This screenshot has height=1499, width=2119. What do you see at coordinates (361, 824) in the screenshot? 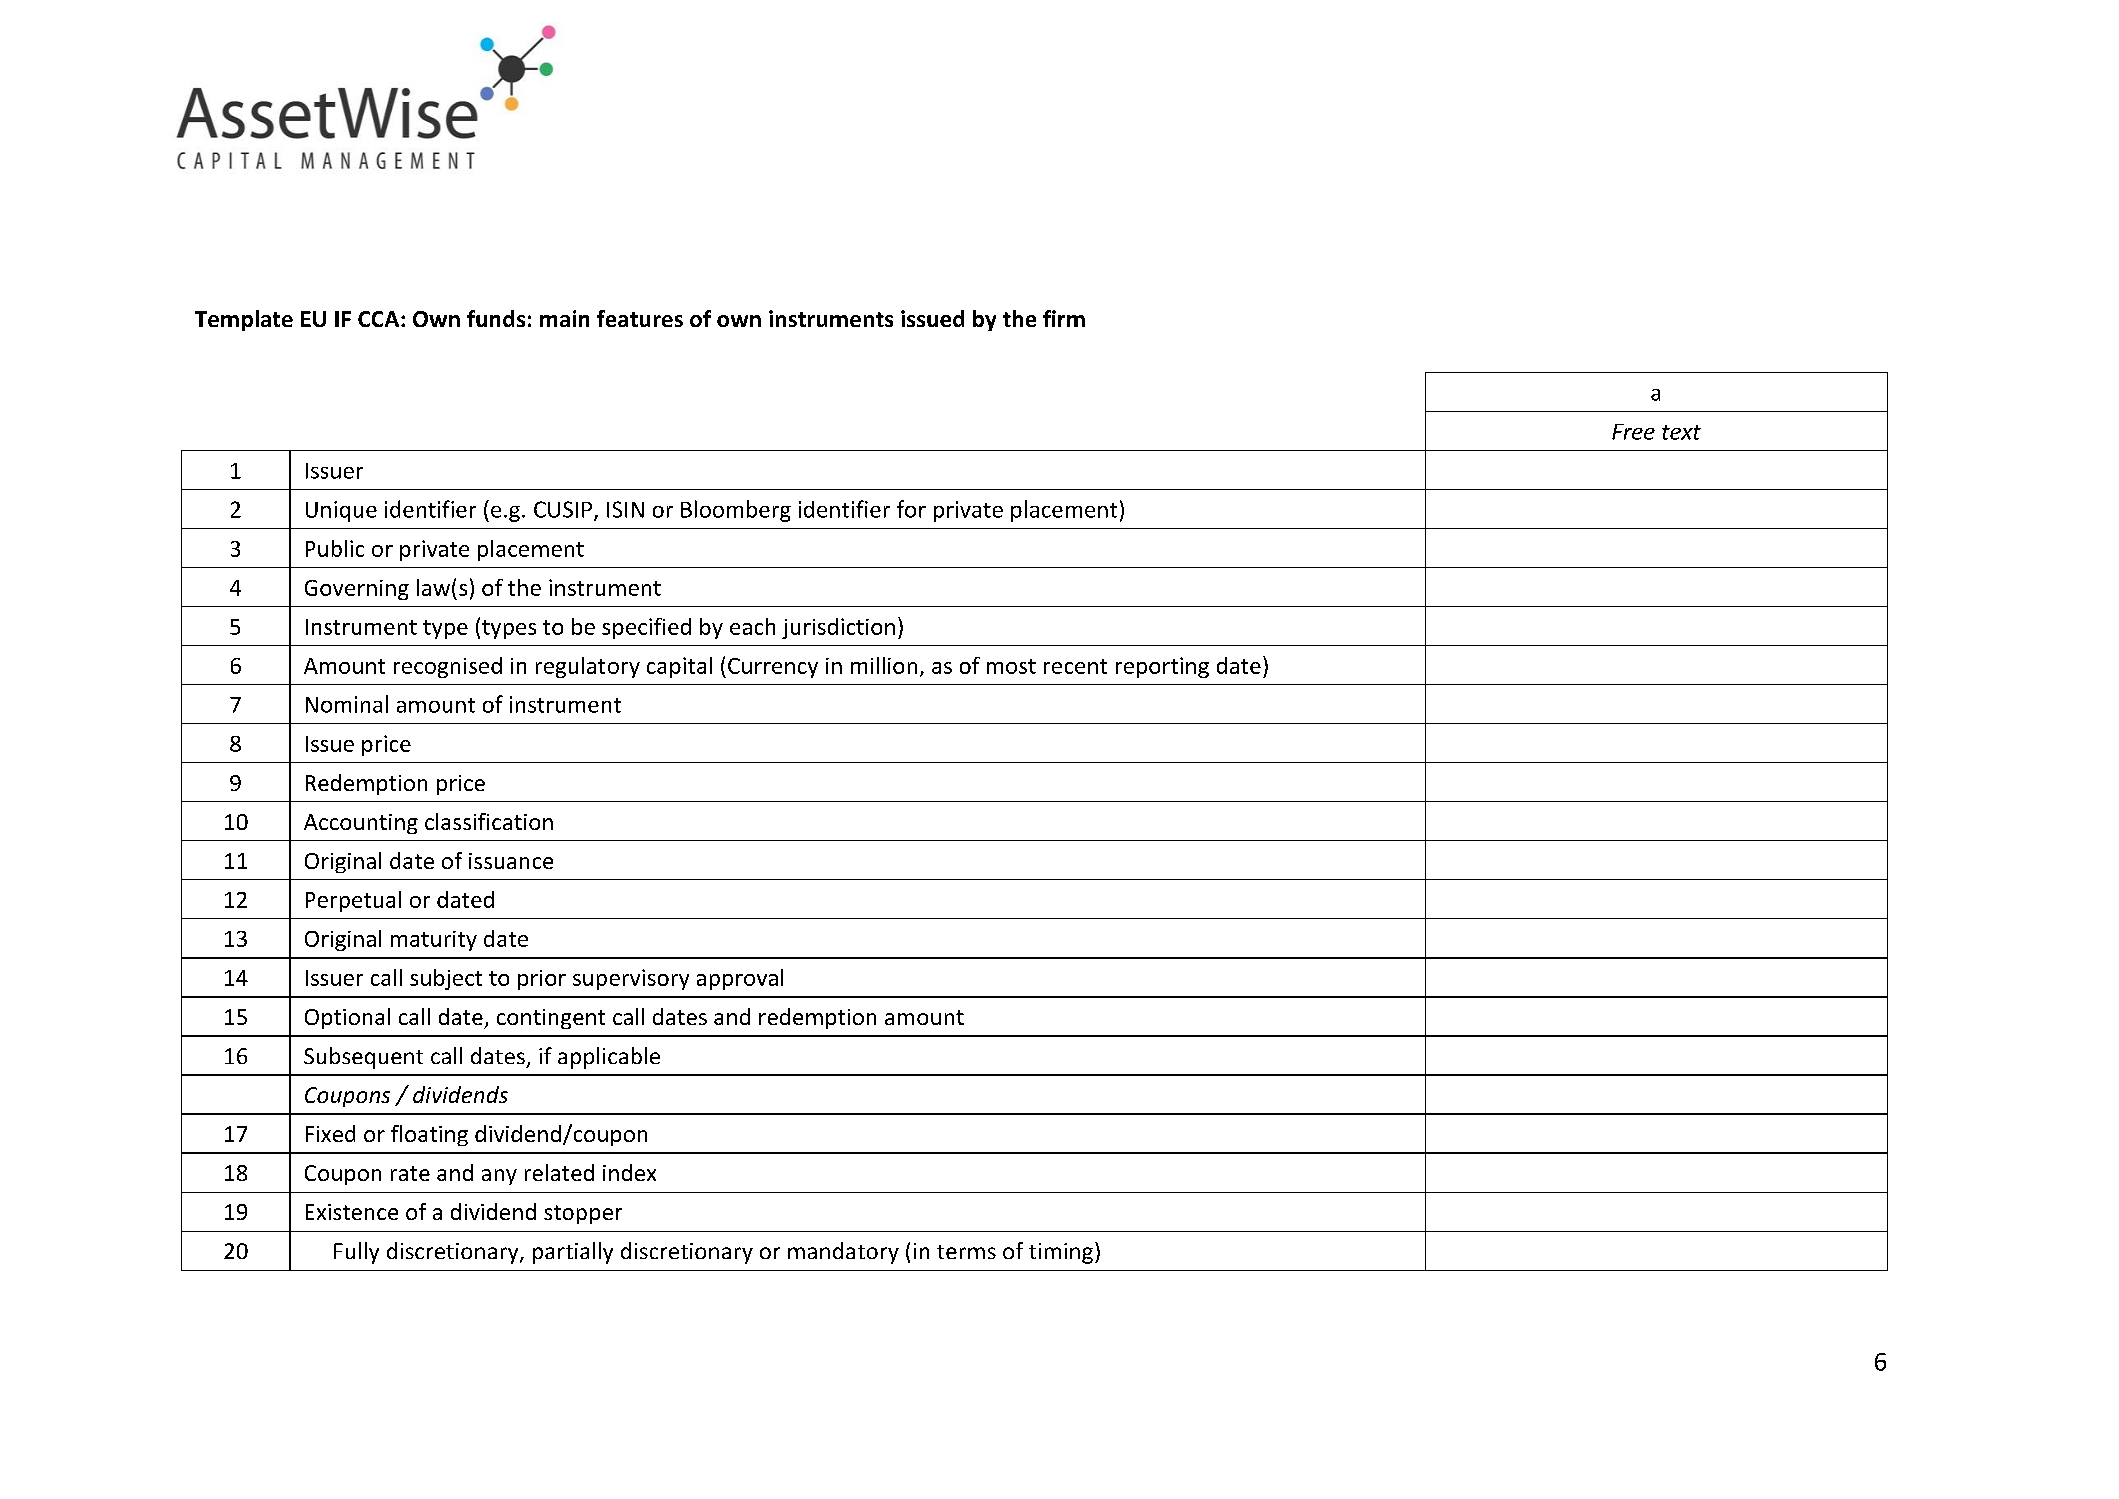
I see `Accounting` at bounding box center [361, 824].
